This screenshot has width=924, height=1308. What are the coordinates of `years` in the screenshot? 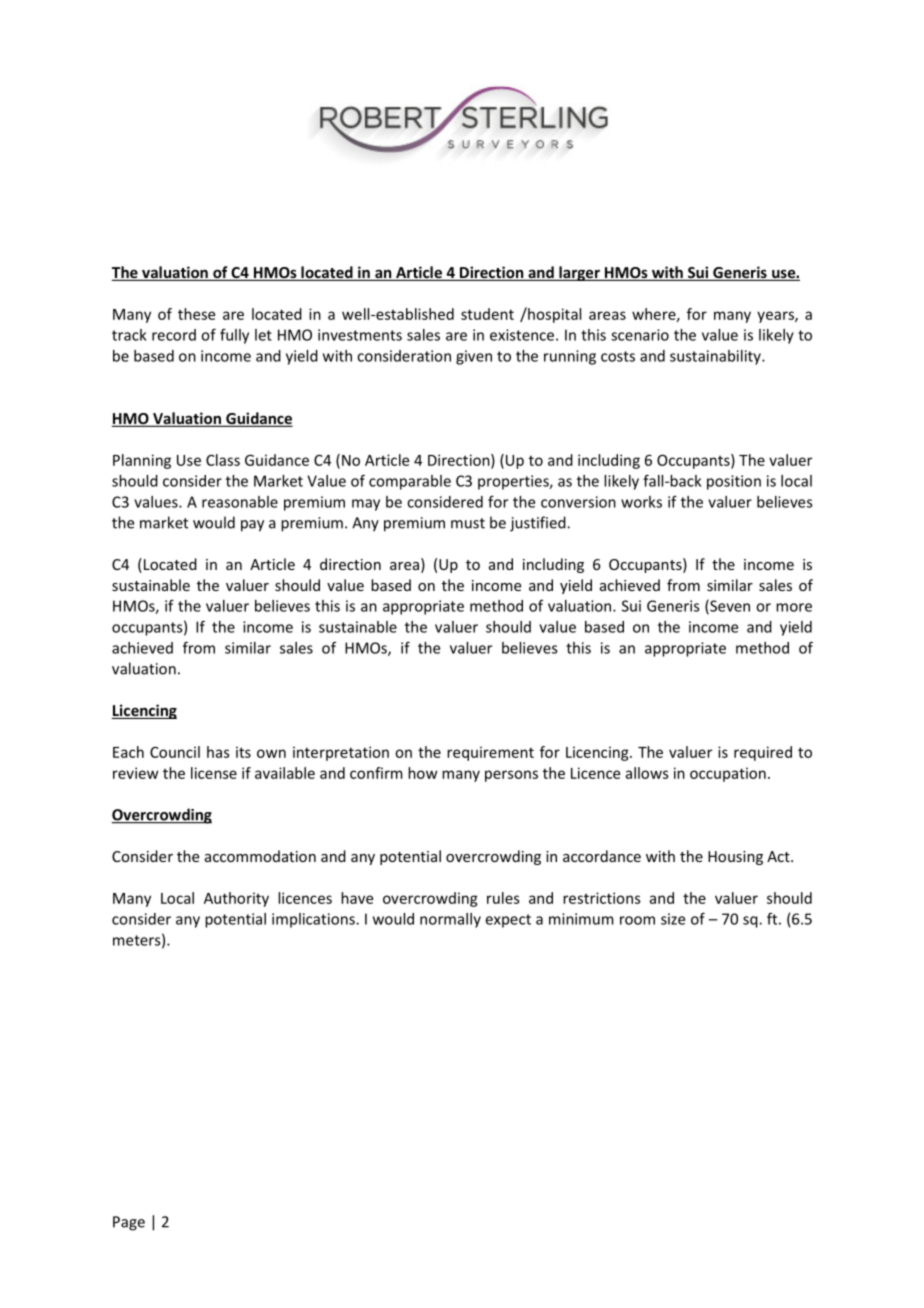 It's located at (776, 317).
